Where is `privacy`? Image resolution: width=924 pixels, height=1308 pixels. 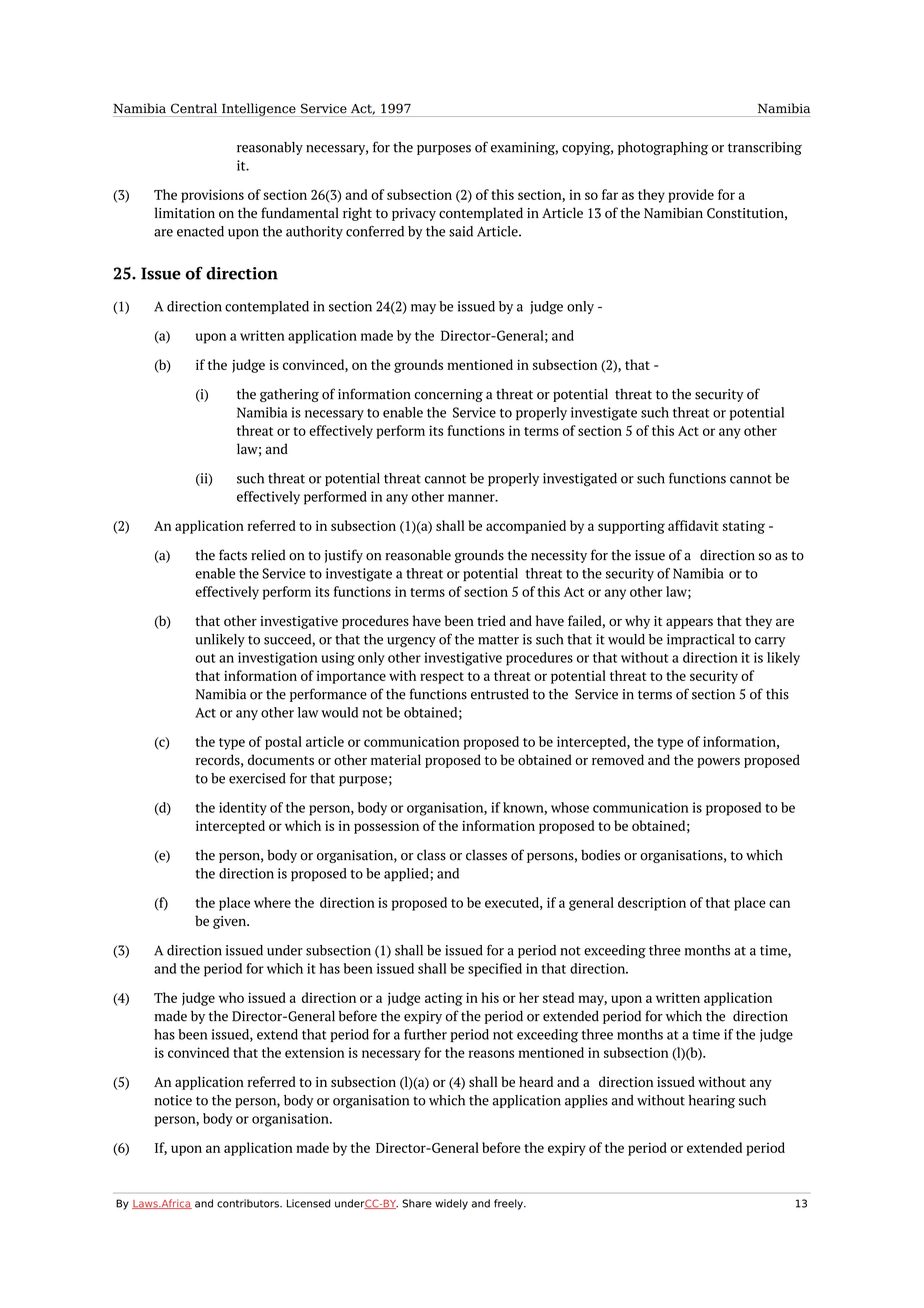
privacy is located at coordinates (414, 214).
